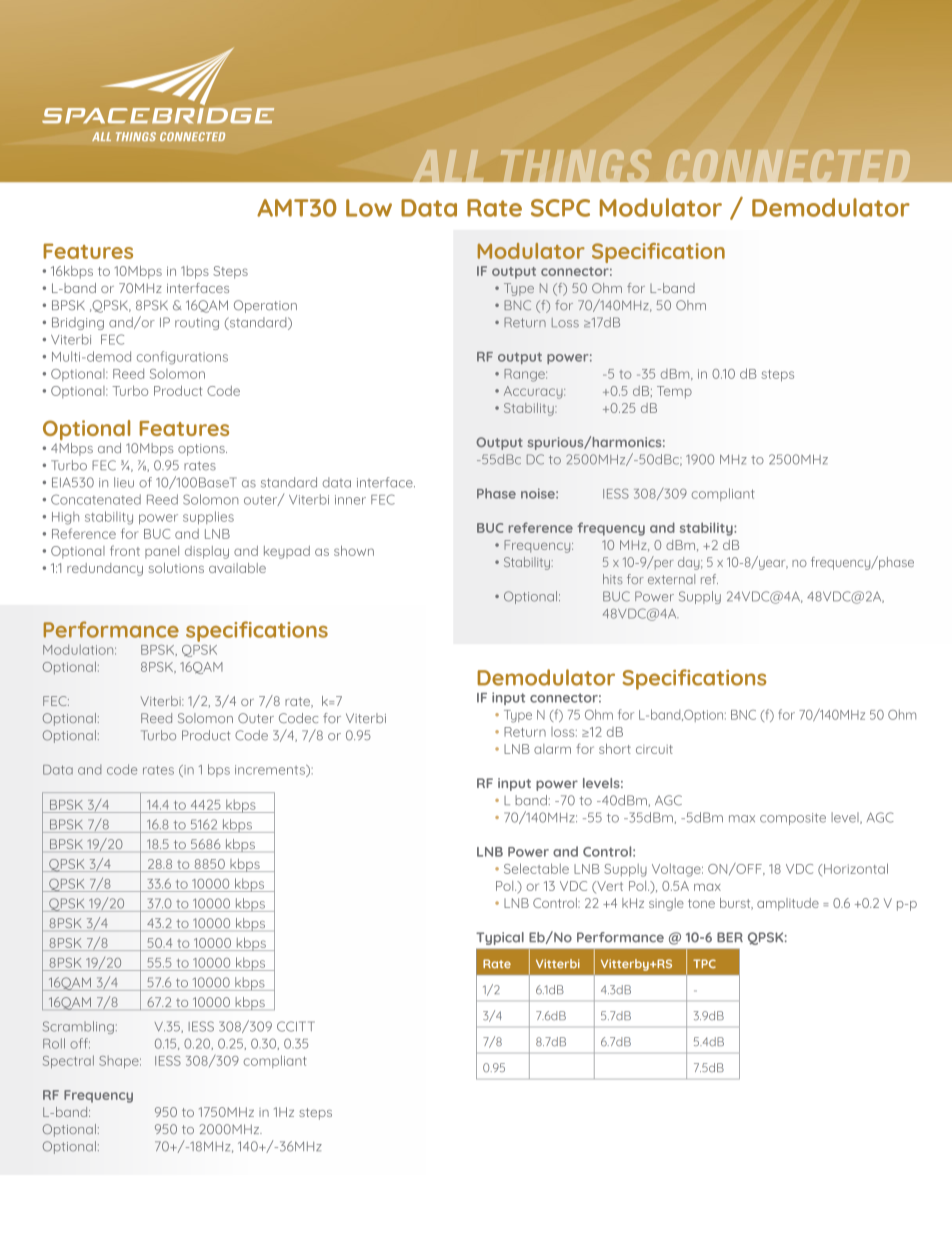 This page has height=1233, width=952. I want to click on composite, so click(793, 819).
